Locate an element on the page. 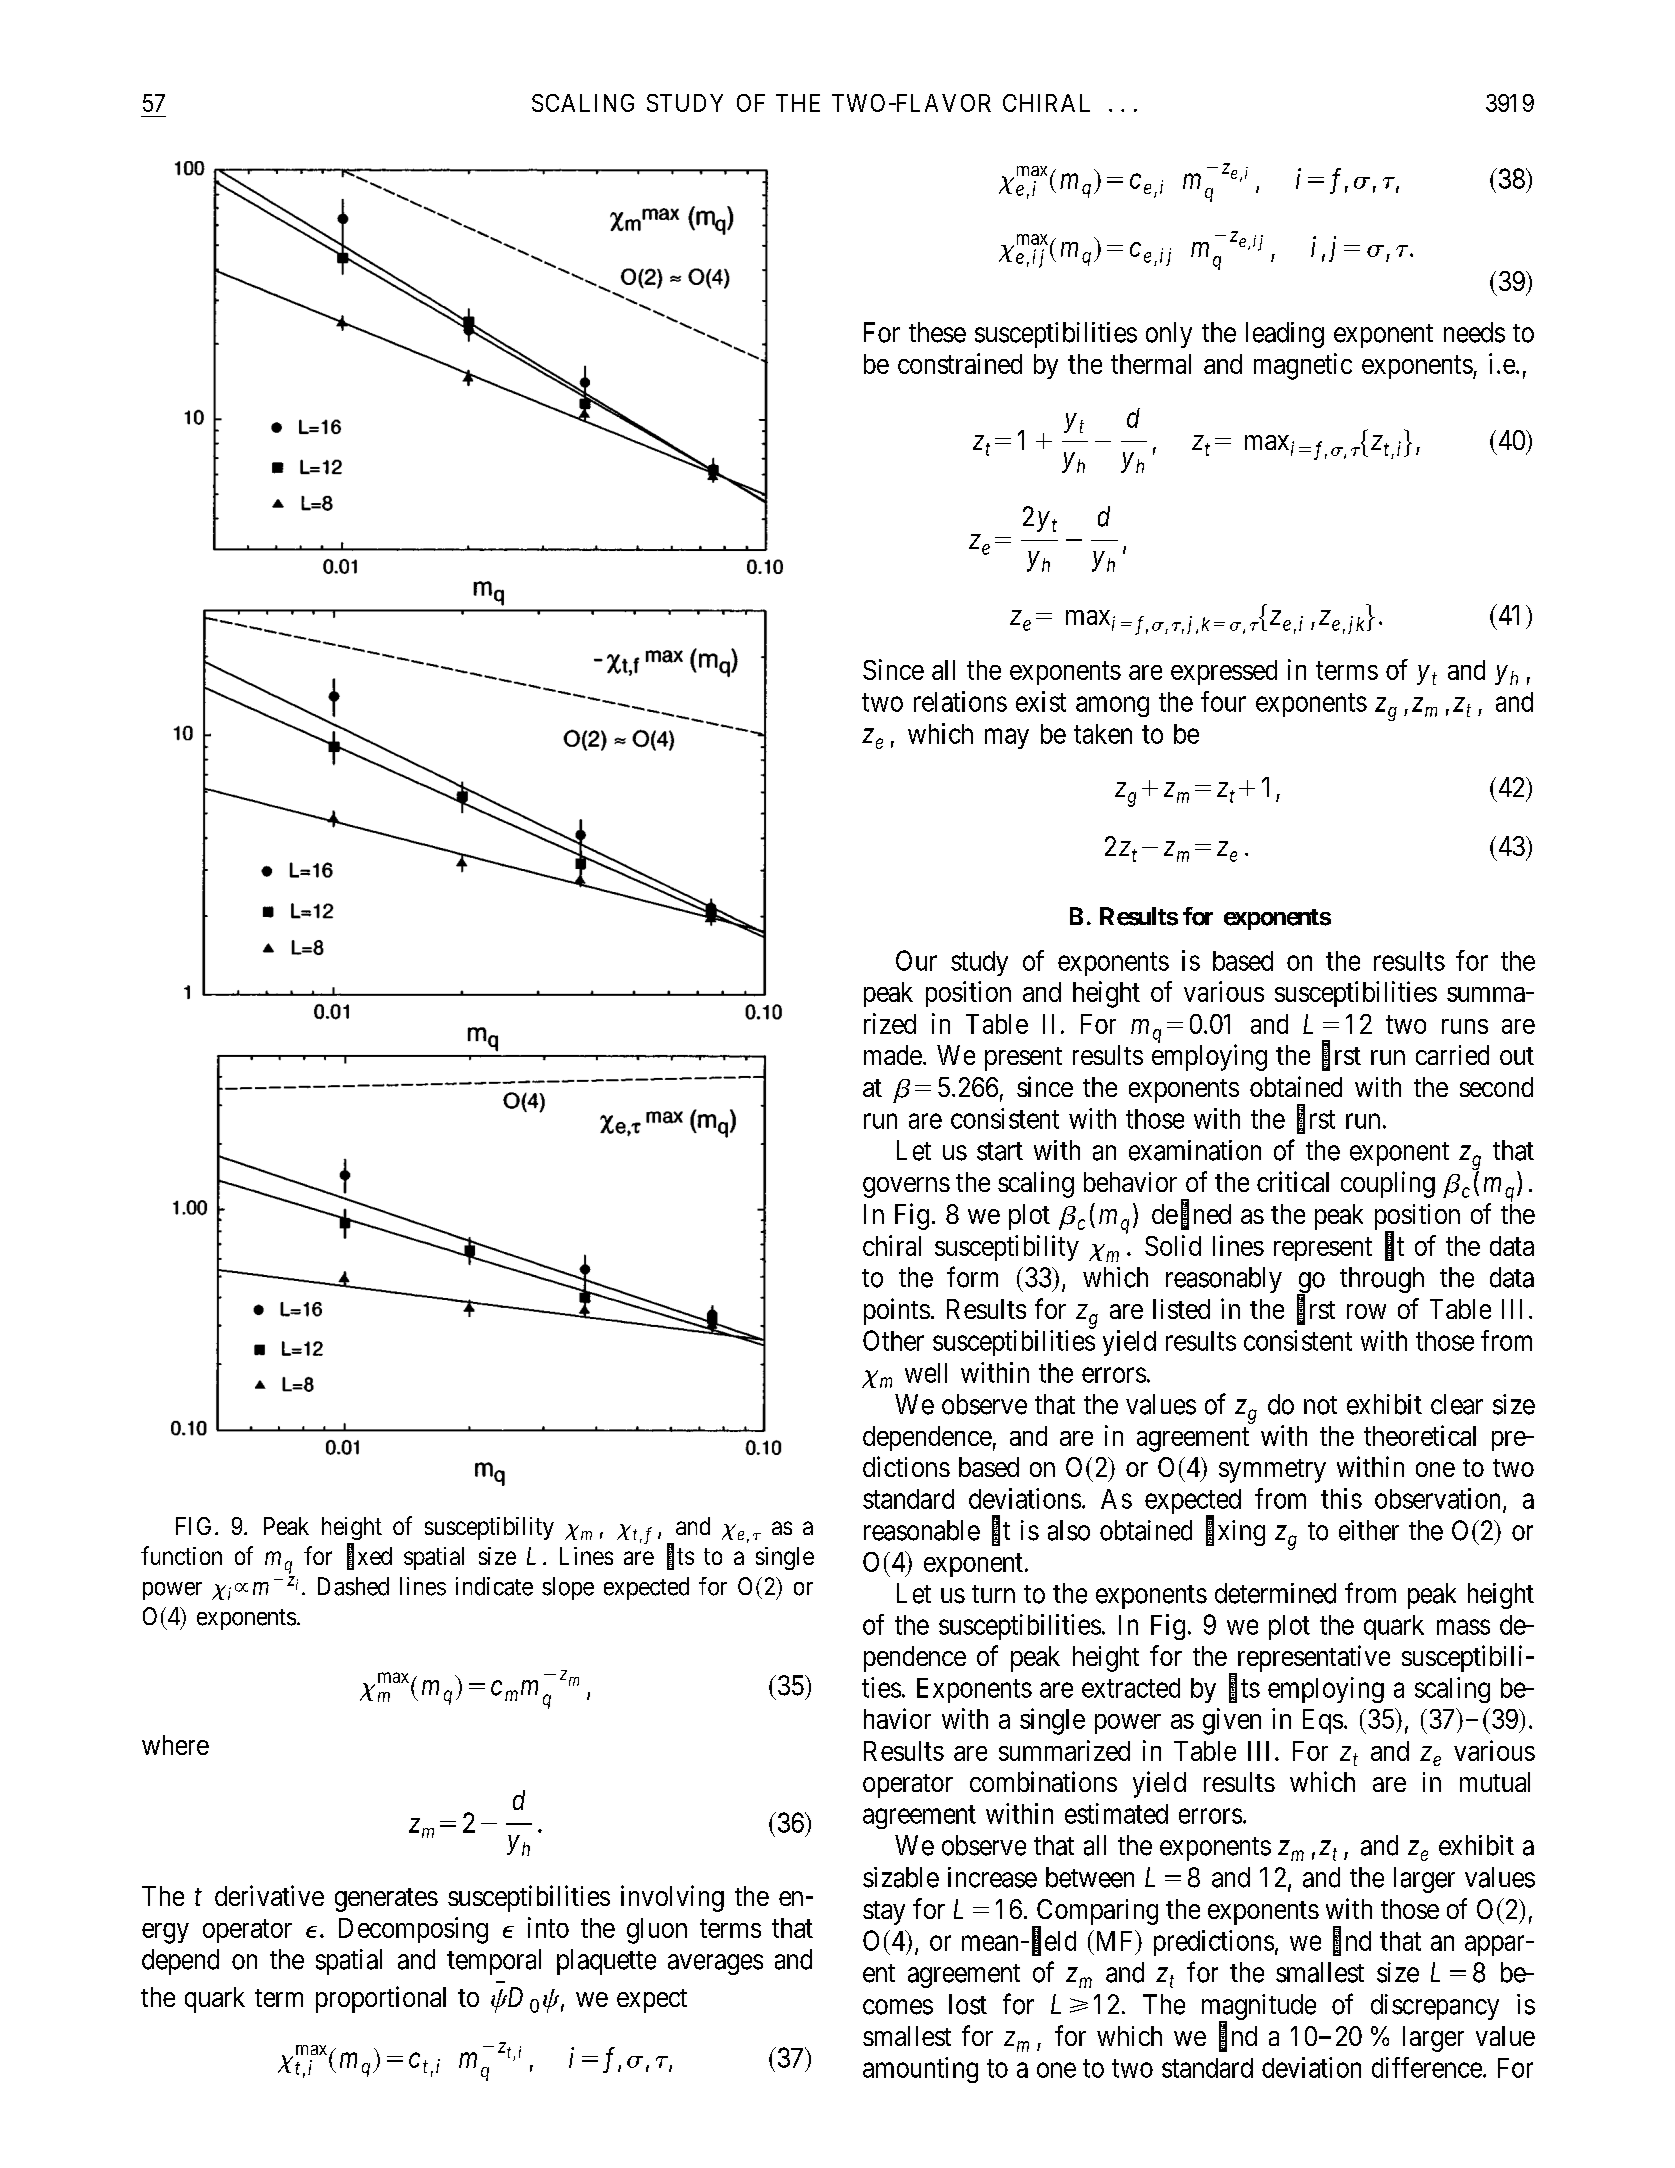  made is located at coordinates (893, 1055).
